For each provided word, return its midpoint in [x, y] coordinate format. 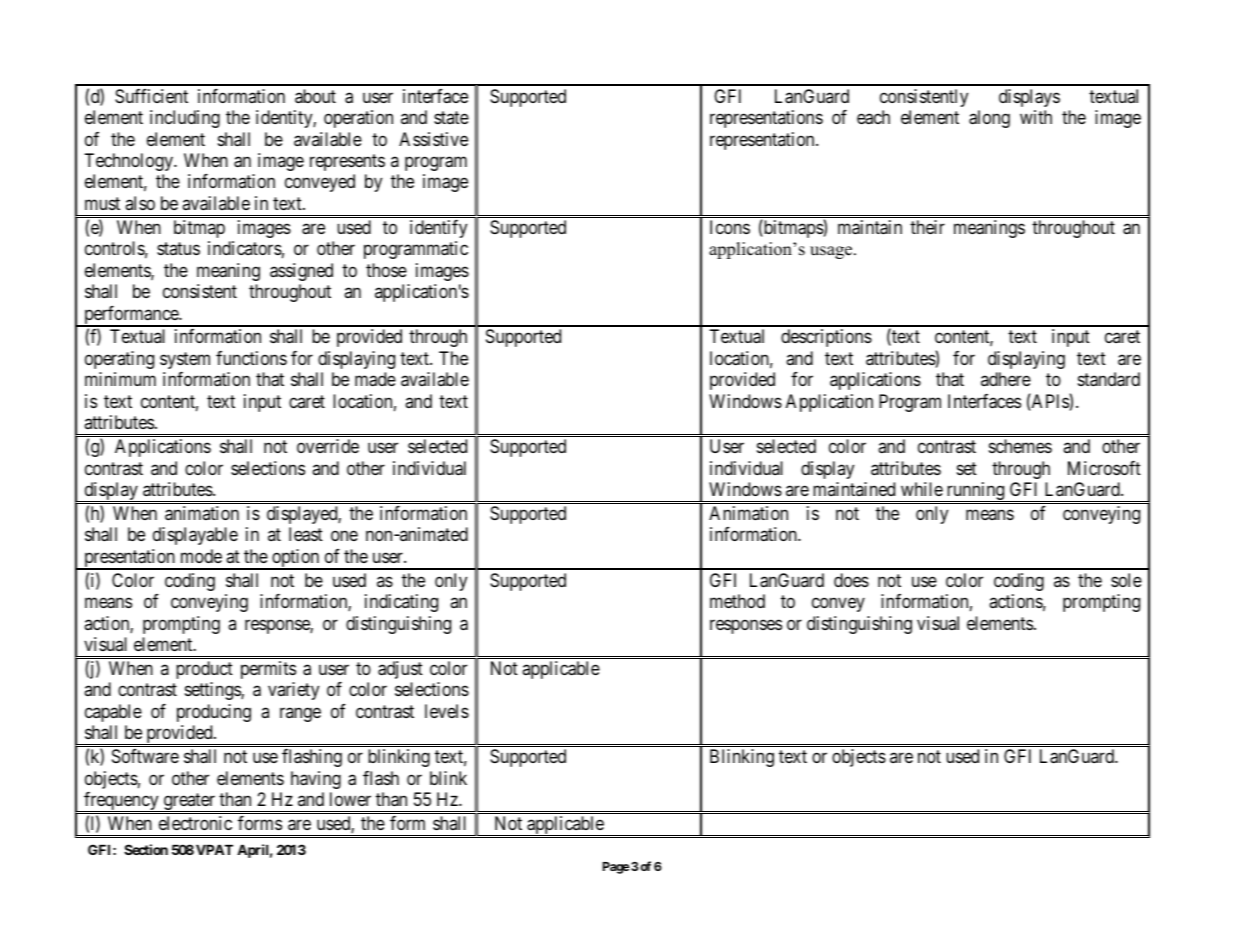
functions [251, 358]
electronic [195, 823]
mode [201, 556]
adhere [1006, 379]
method [737, 601]
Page [616, 868]
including [185, 119]
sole [1126, 580]
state [451, 117]
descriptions [826, 338]
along [989, 119]
